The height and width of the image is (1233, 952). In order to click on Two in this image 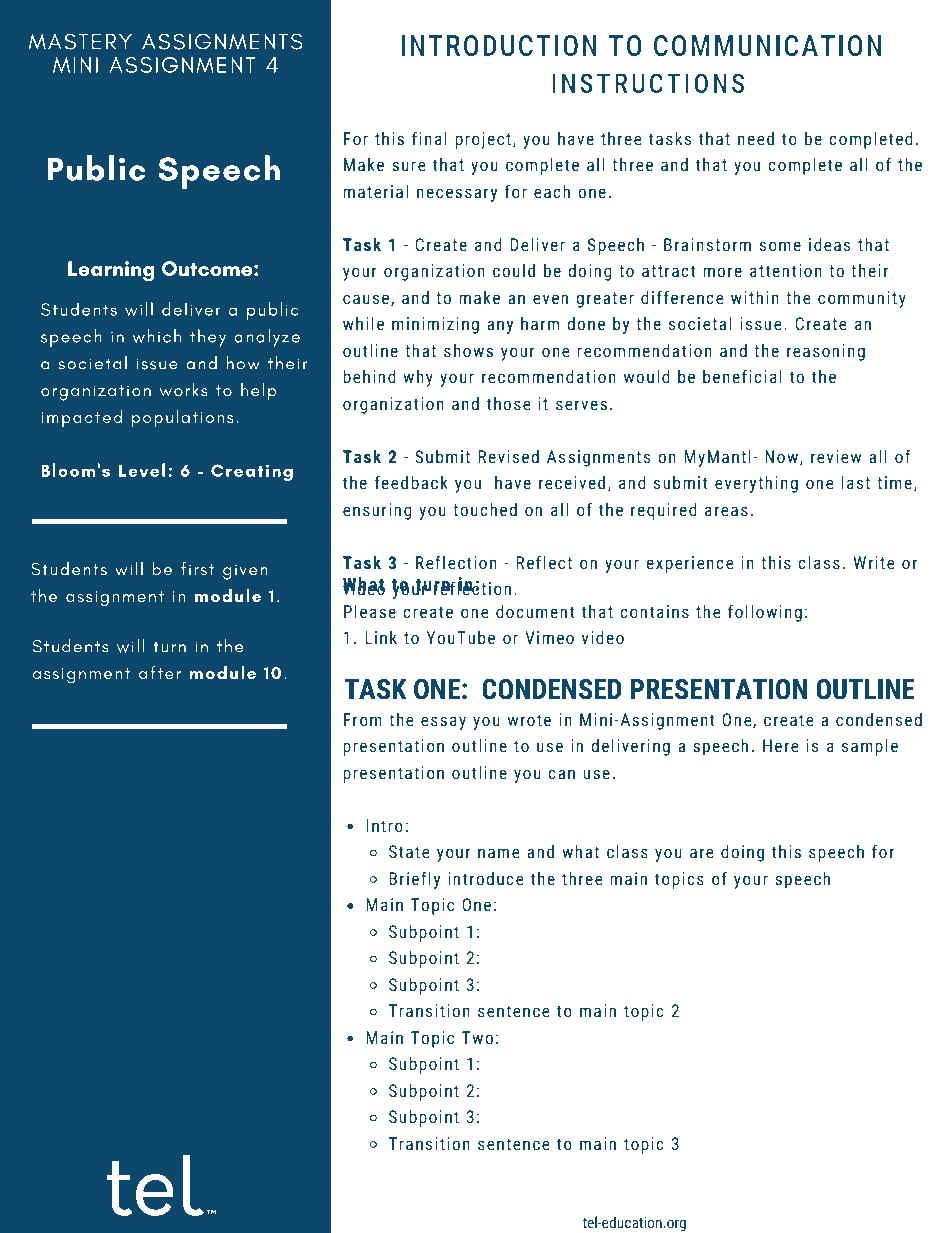, I will do `click(477, 1038)`.
